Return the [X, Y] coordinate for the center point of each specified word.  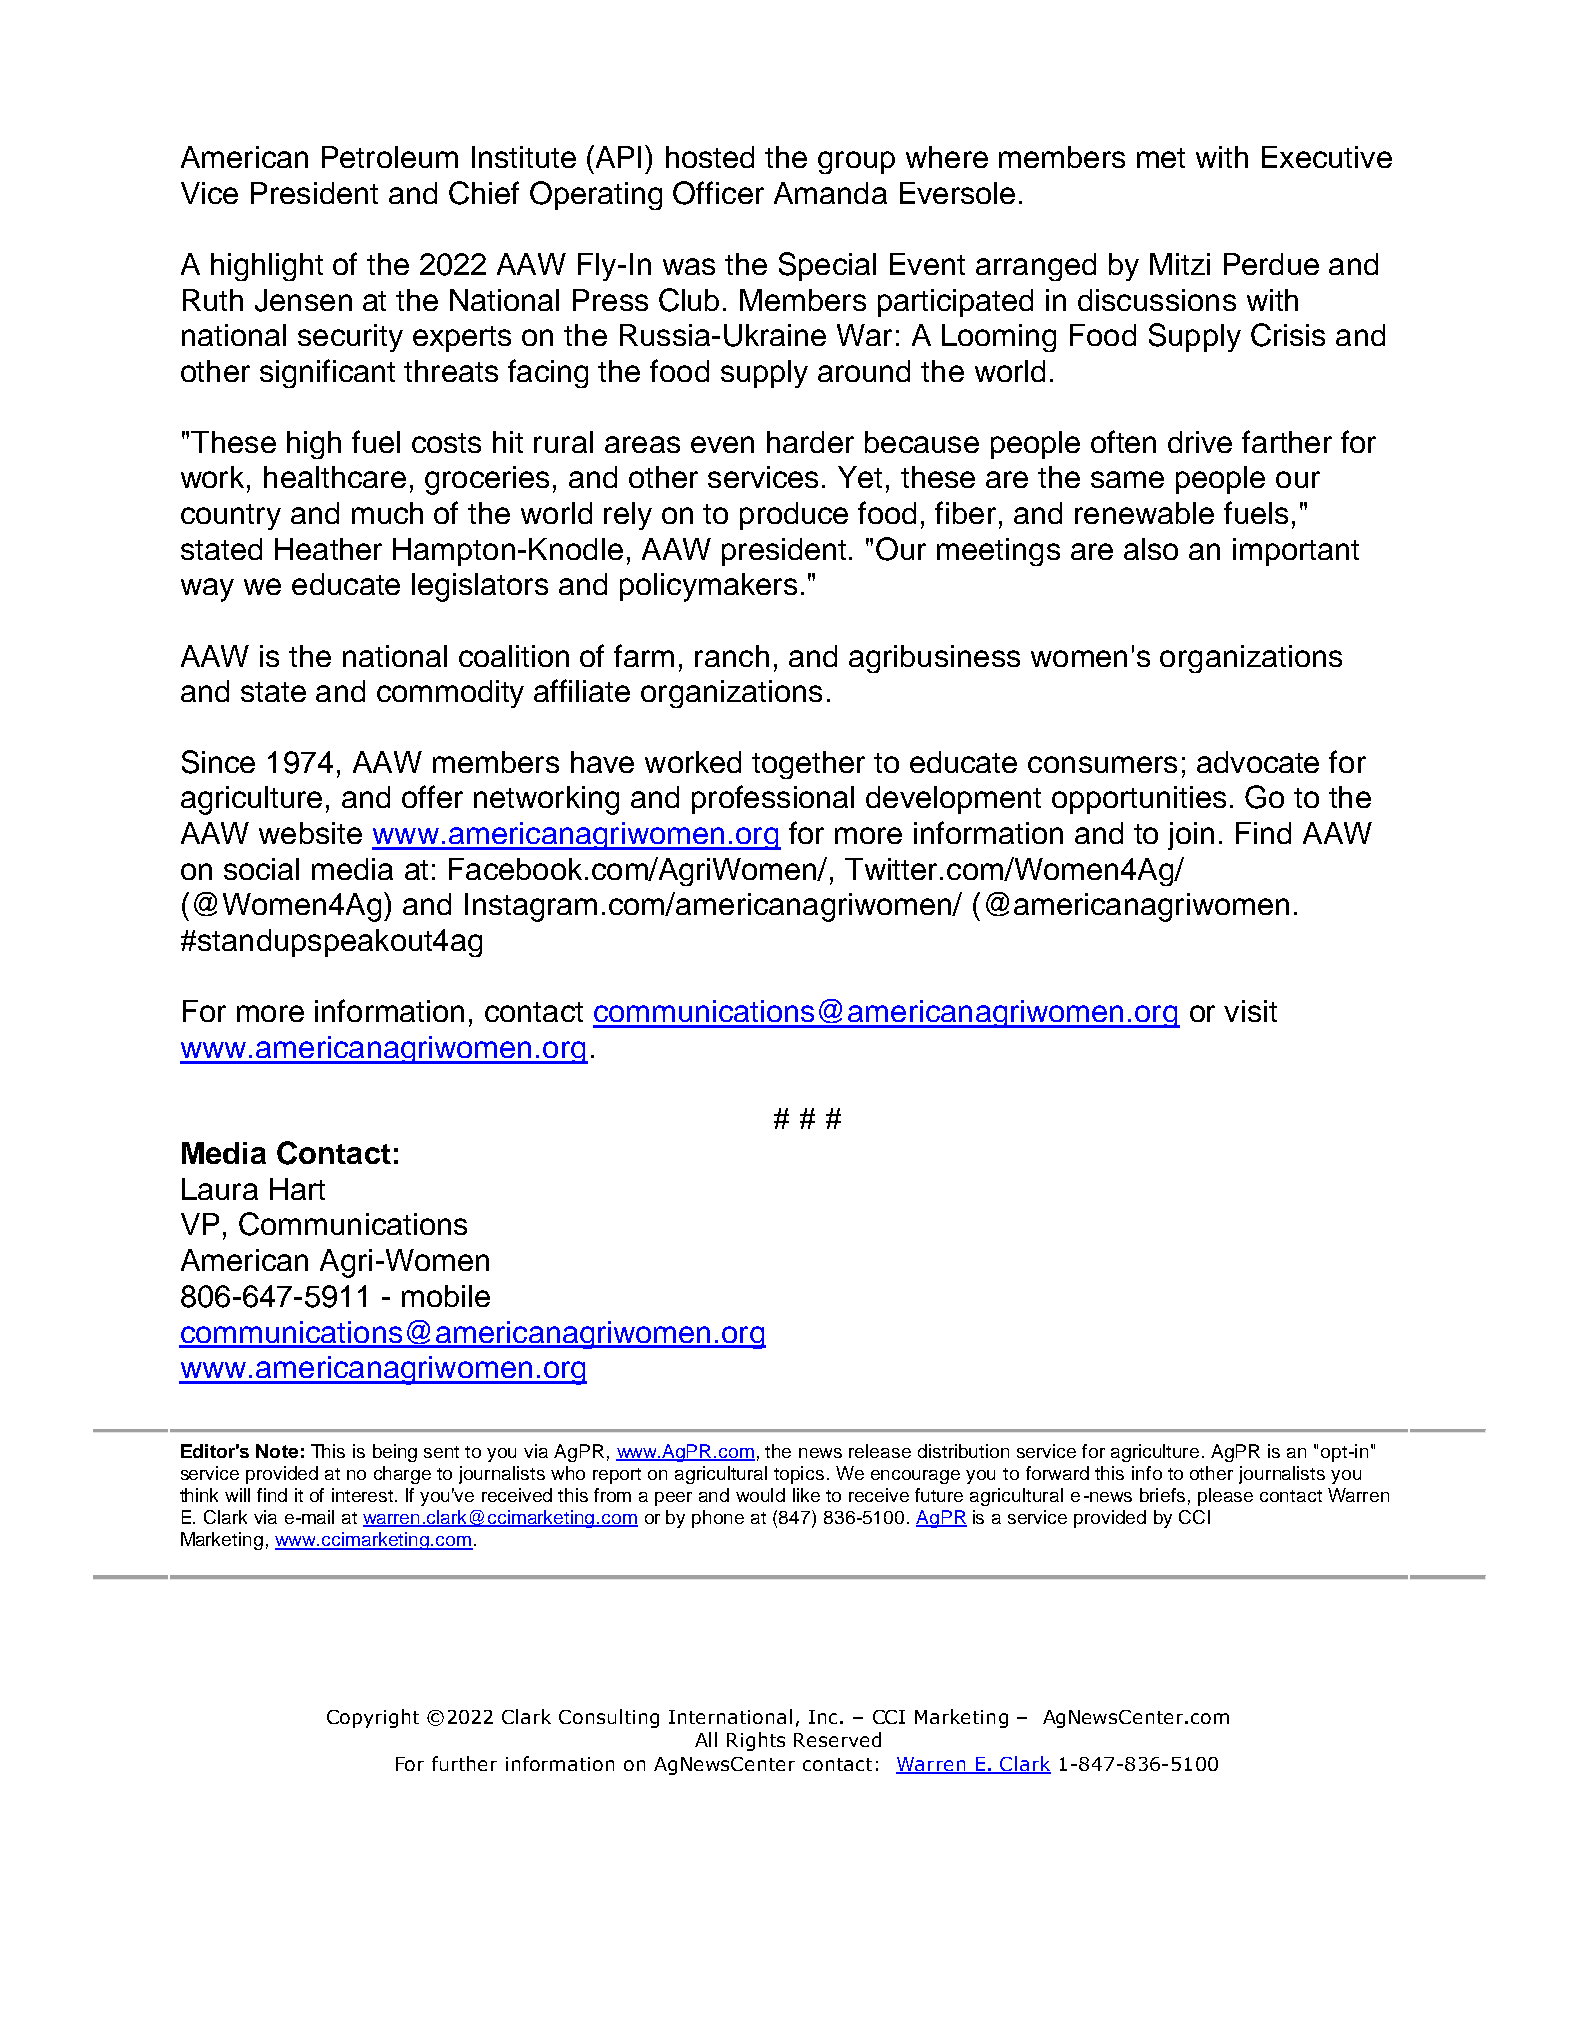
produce [794, 516]
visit [1250, 1011]
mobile [446, 1296]
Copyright [373, 1718]
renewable [1144, 513]
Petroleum [390, 157]
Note [277, 1451]
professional [773, 799]
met [1161, 158]
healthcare [335, 477]
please [1225, 1497]
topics [799, 1475]
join [1191, 836]
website [310, 833]
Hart [297, 1189]
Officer [718, 193]
